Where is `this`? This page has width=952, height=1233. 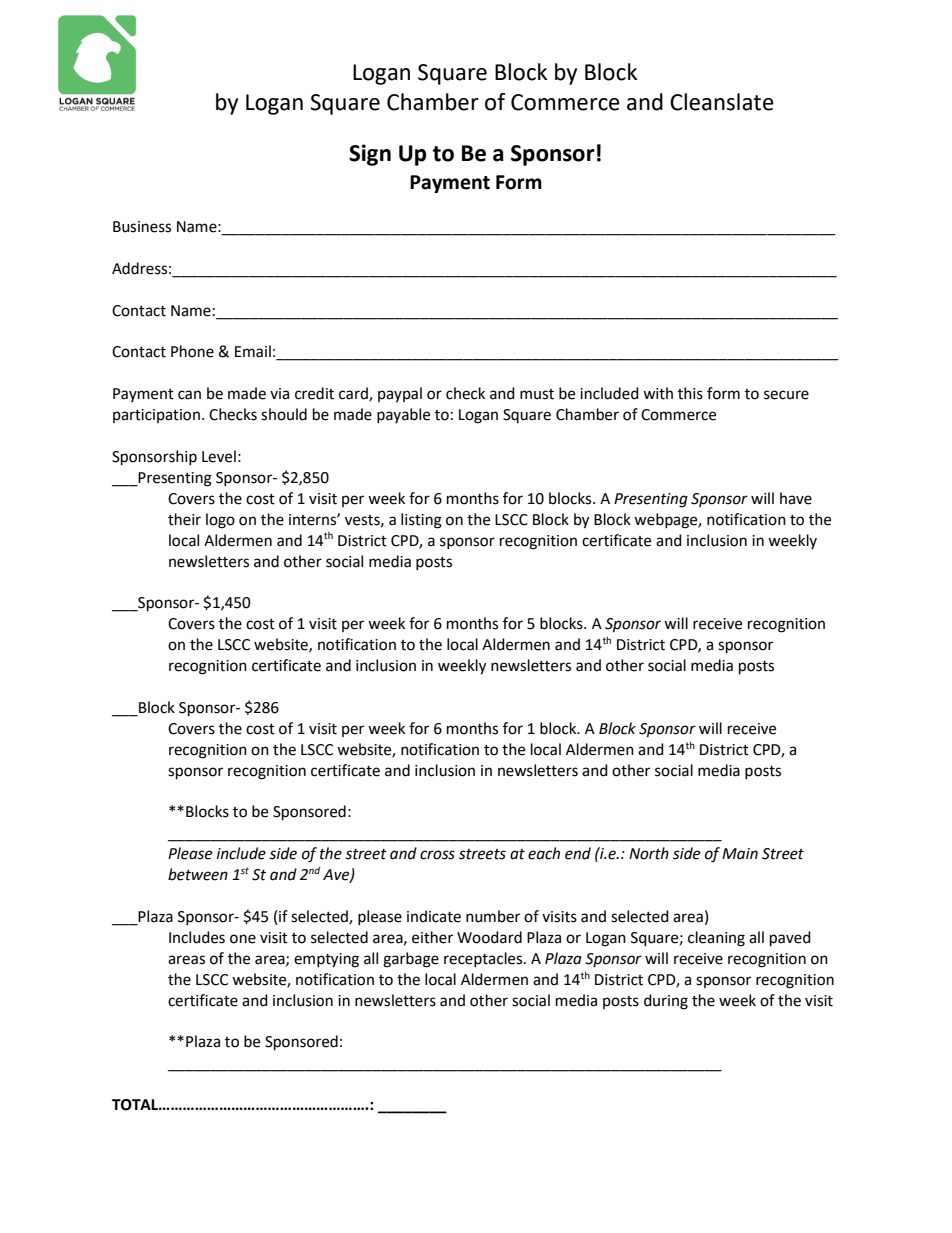
this is located at coordinates (690, 393).
